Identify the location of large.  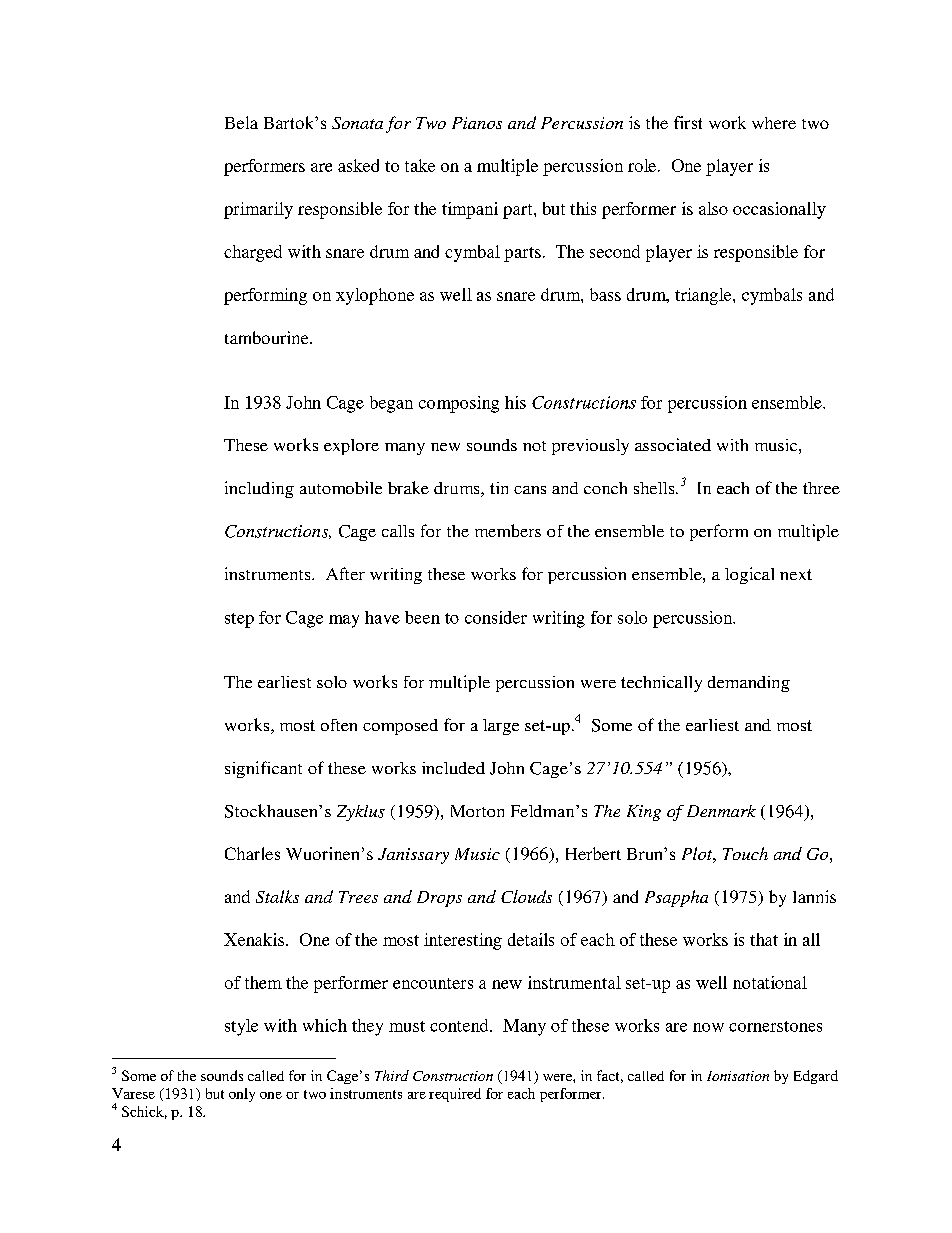
(501, 727).
